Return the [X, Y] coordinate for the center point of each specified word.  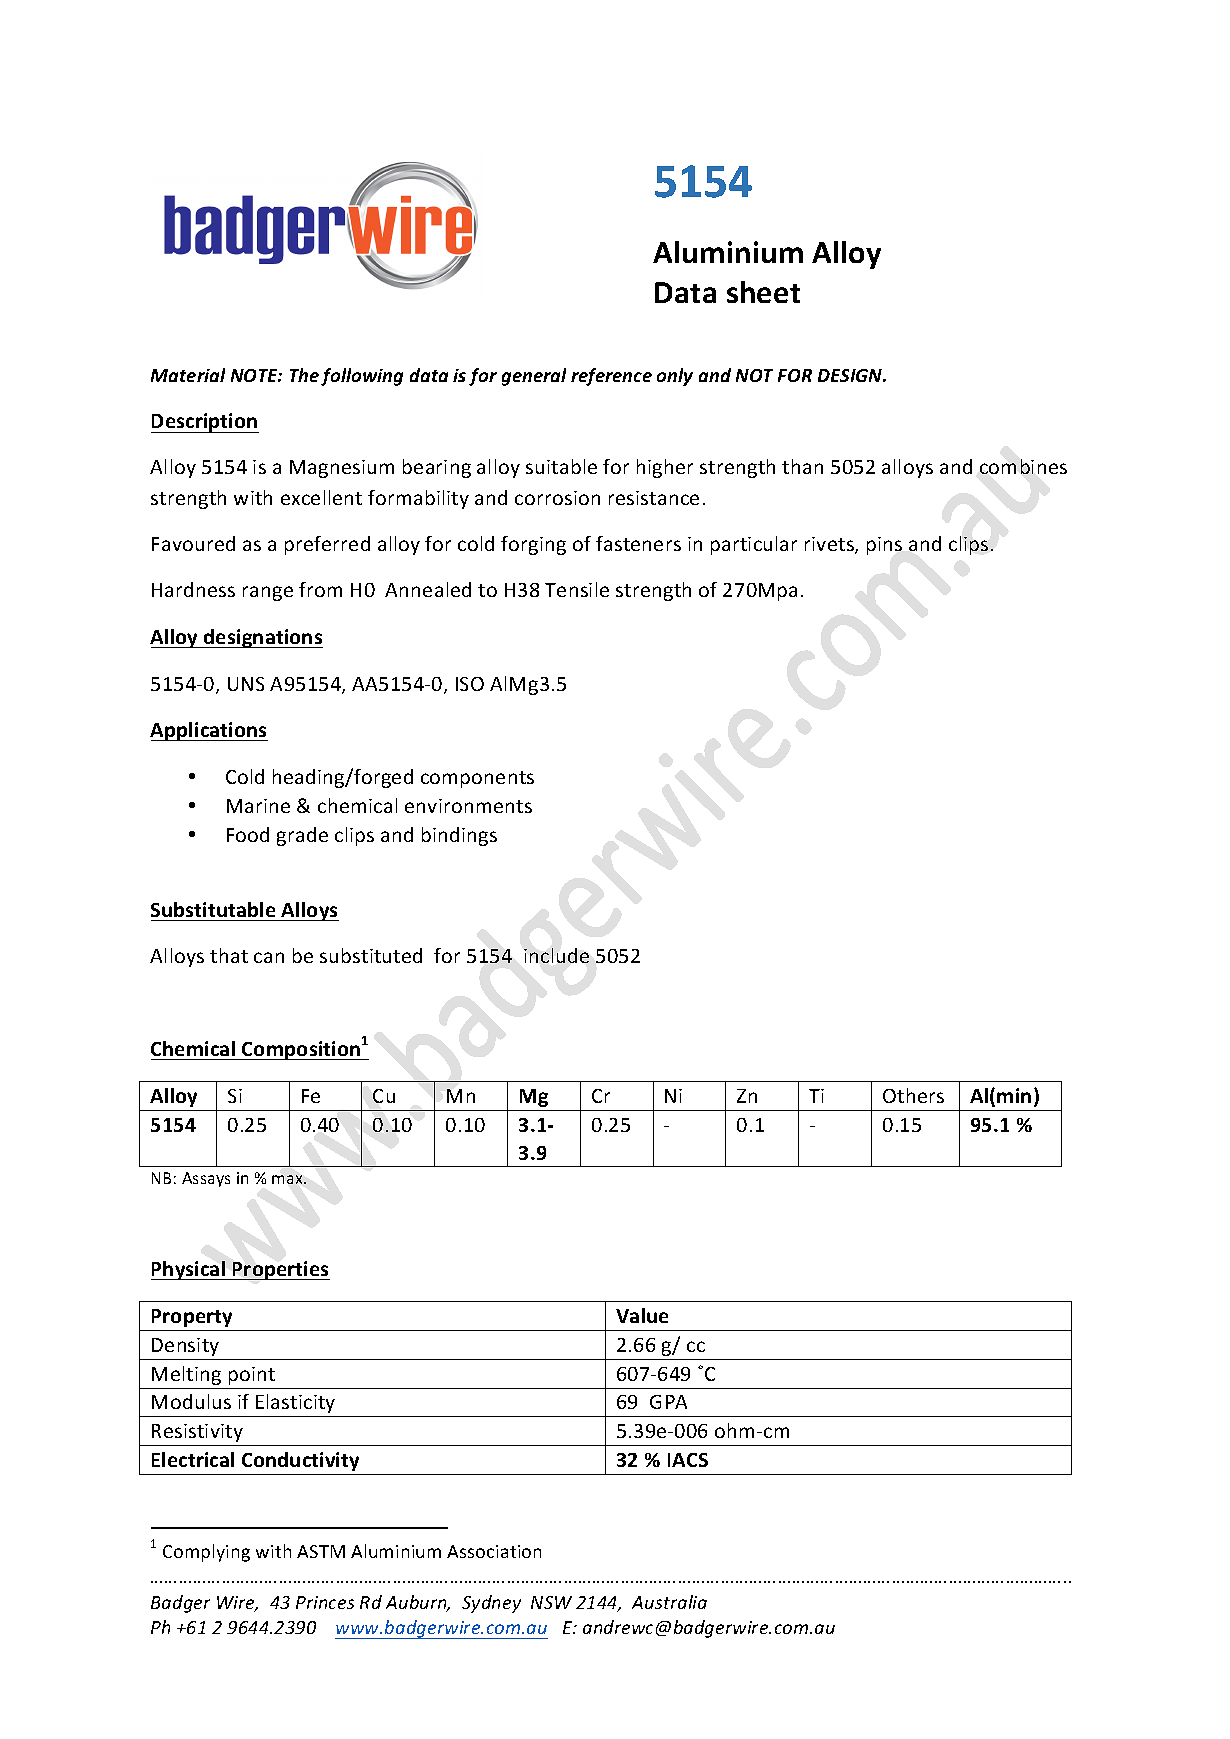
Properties [280, 1270]
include [556, 955]
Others [913, 1095]
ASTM [321, 1551]
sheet [763, 292]
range [268, 593]
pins [884, 546]
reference [611, 377]
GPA [668, 1402]
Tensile [577, 589]
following [362, 377]
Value [642, 1315]
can [269, 957]
